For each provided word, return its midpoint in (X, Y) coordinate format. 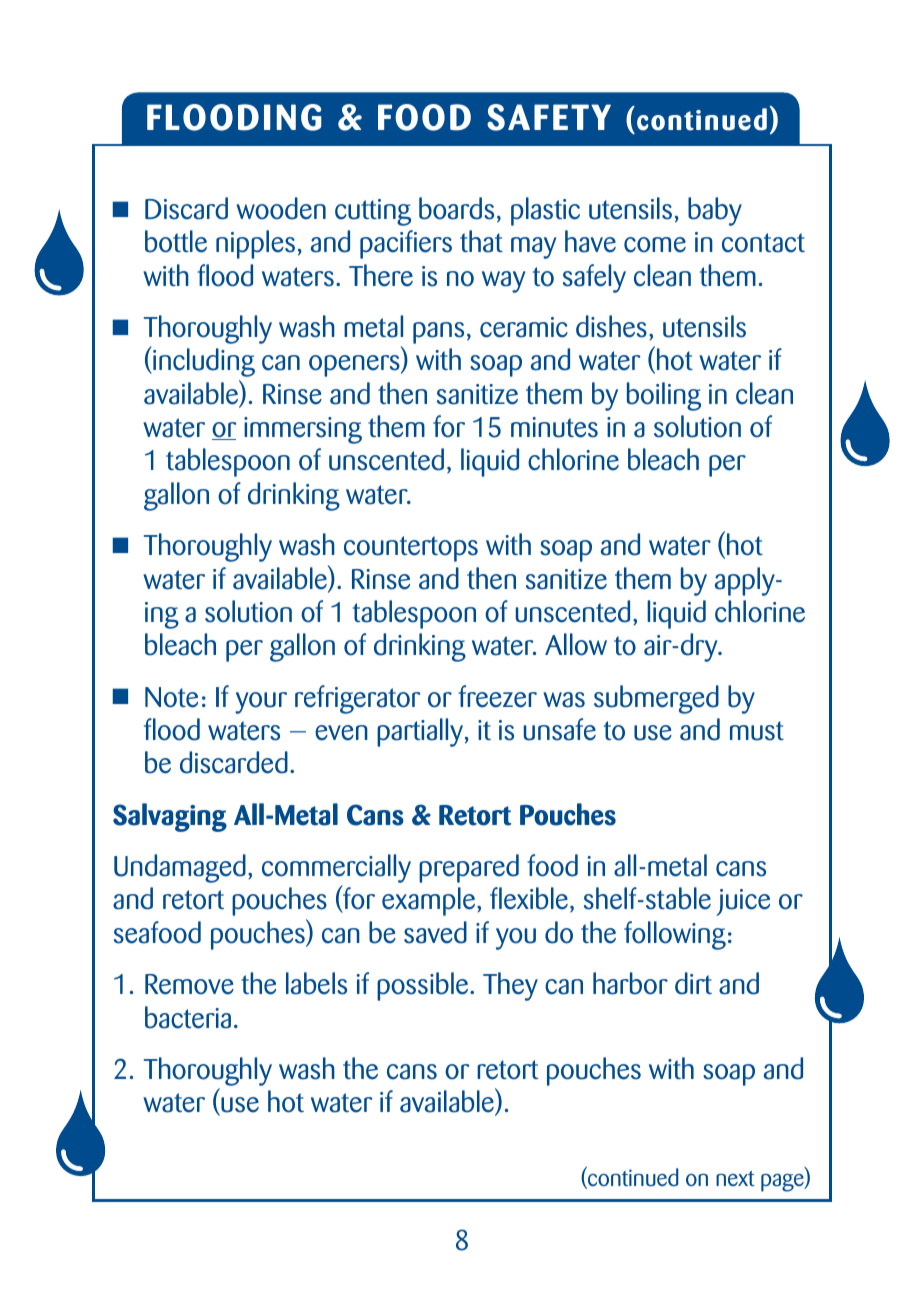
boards (456, 208)
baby (715, 211)
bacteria (188, 1017)
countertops (411, 549)
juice (743, 902)
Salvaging (170, 817)
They (510, 986)
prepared (469, 868)
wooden (281, 208)
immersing (303, 430)
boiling (664, 396)
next (735, 1178)
